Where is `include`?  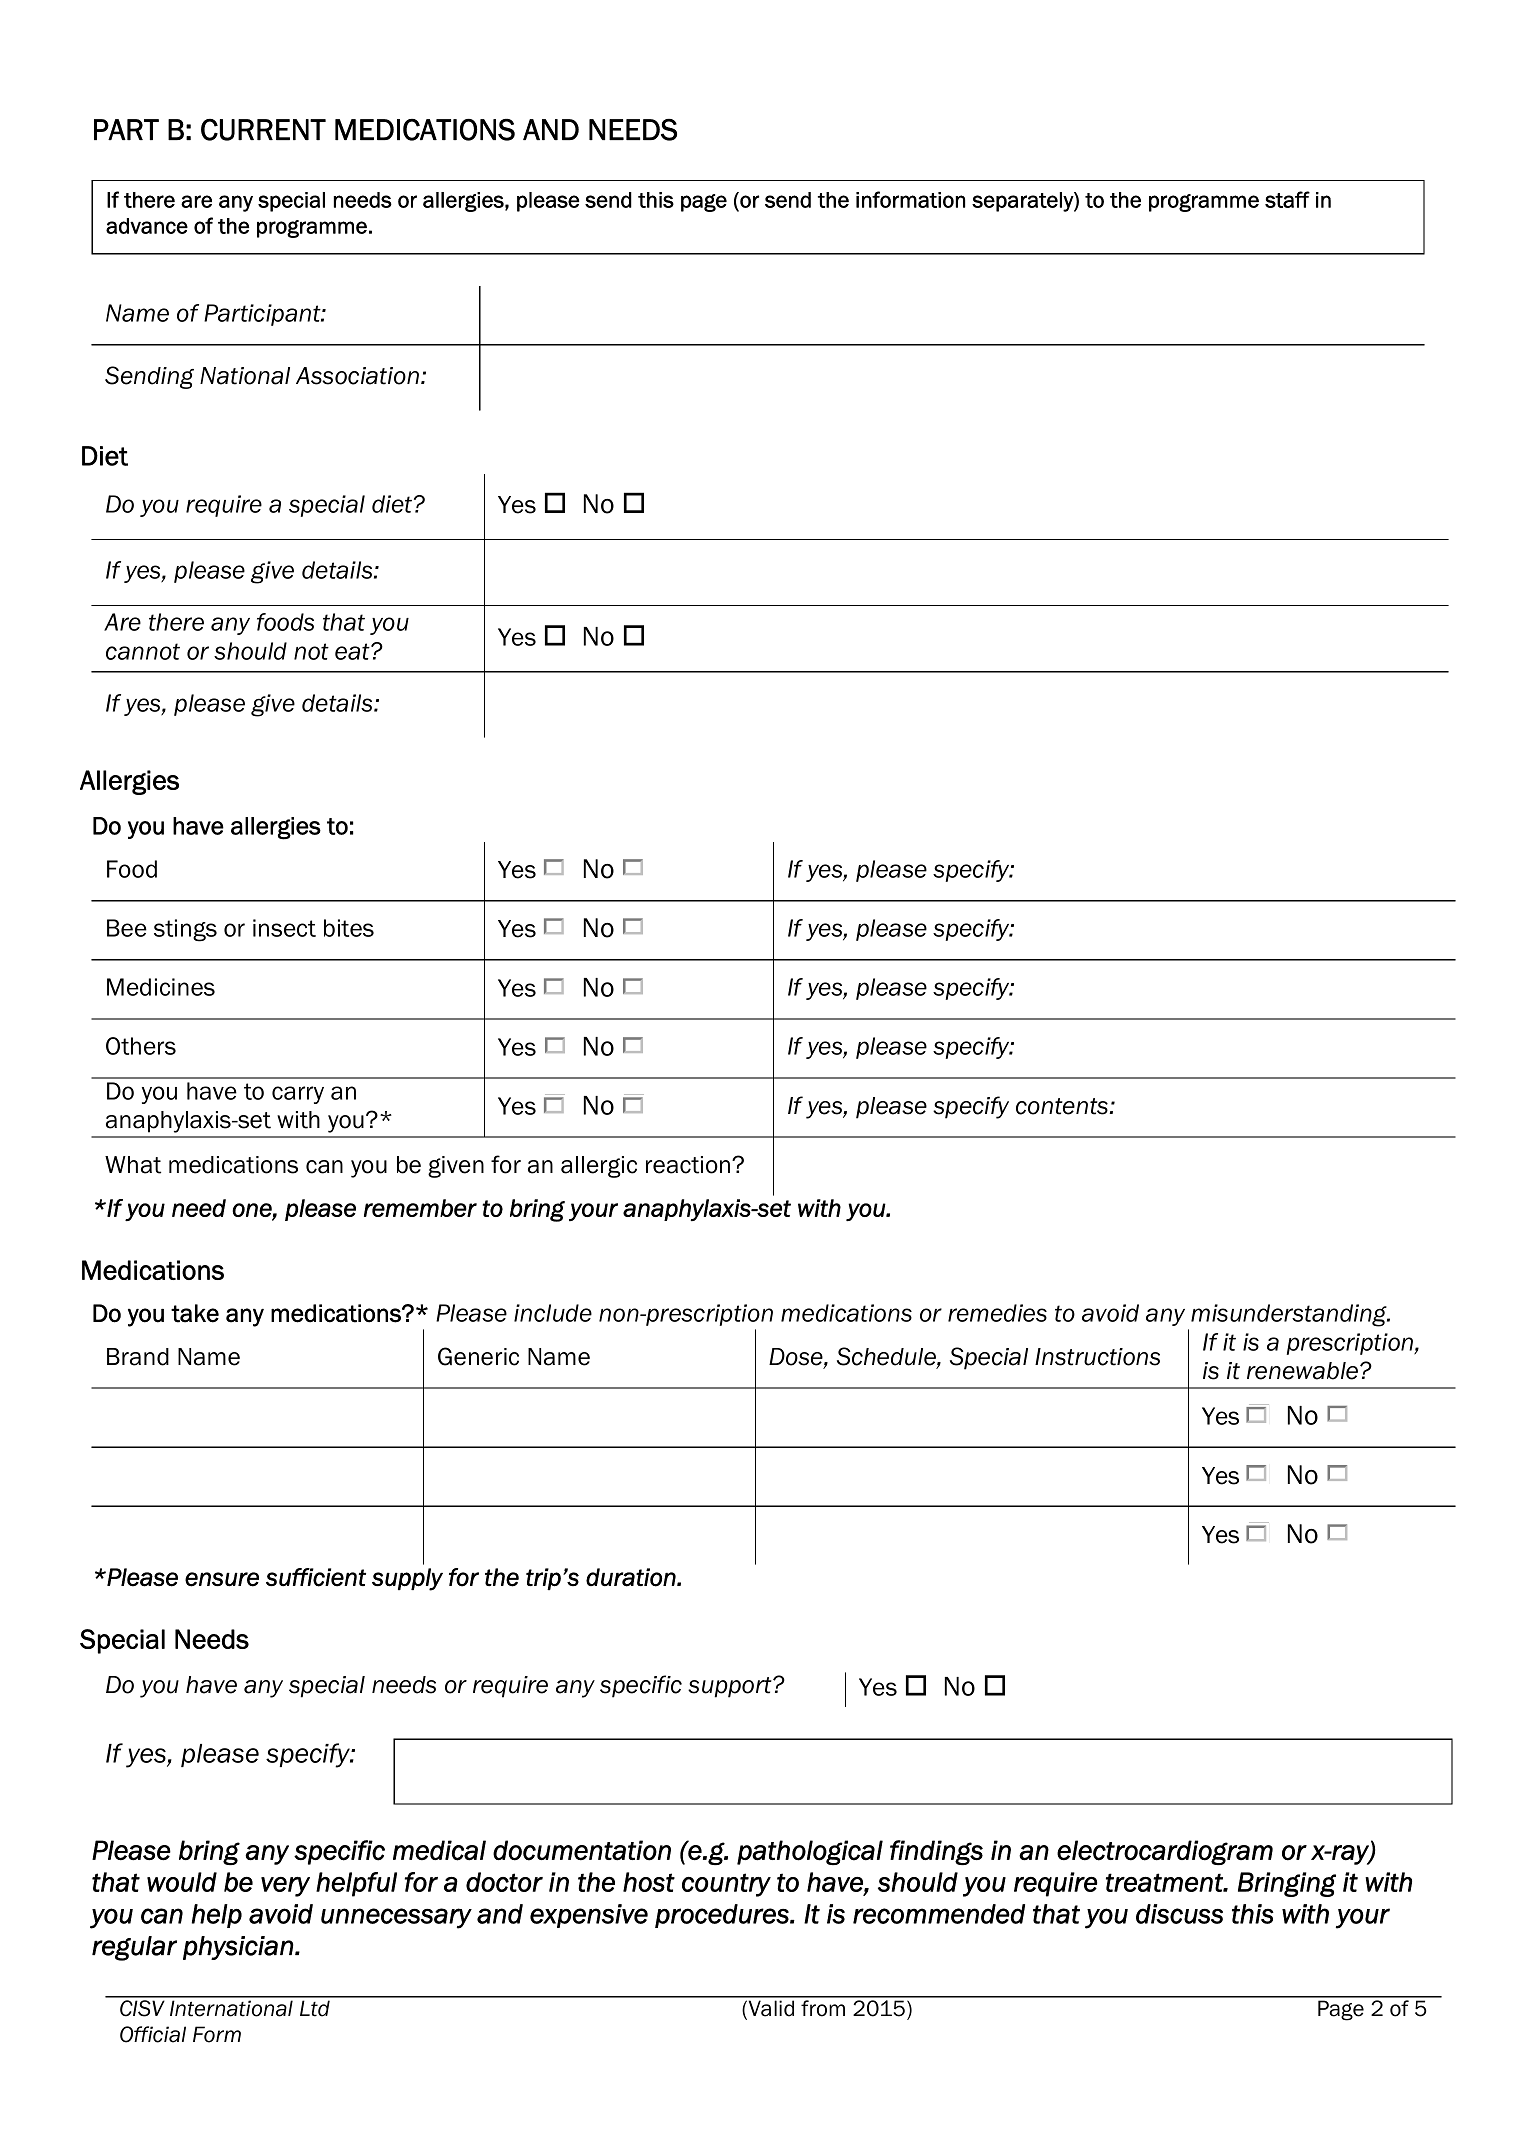 include is located at coordinates (553, 1313).
